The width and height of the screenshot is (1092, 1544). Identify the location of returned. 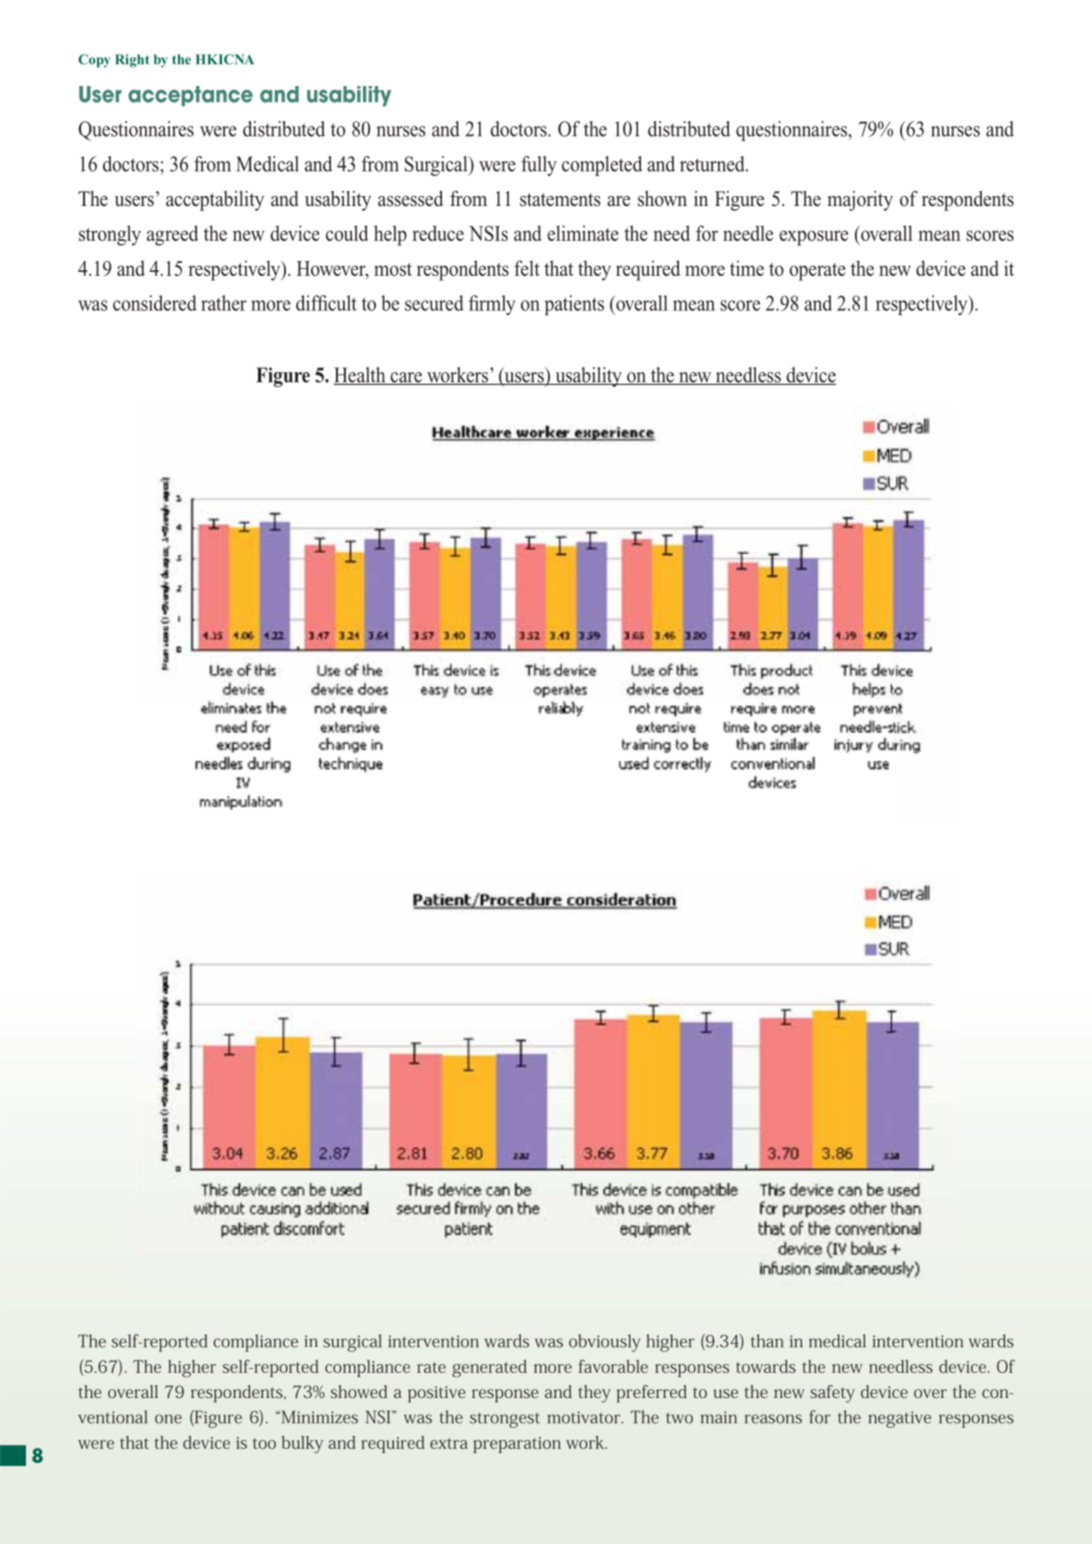
(713, 164).
